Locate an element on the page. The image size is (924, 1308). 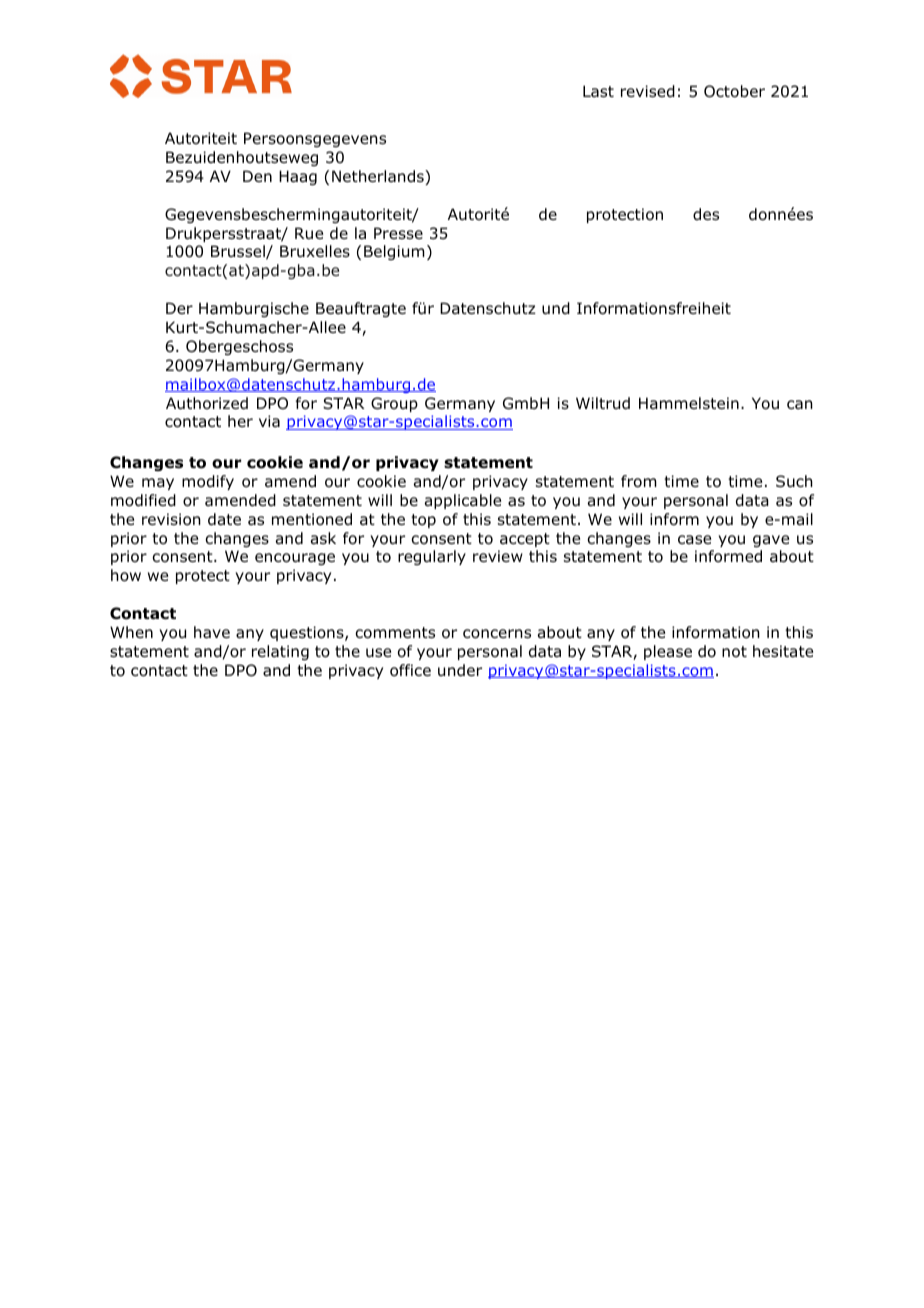
Rue is located at coordinates (309, 233).
